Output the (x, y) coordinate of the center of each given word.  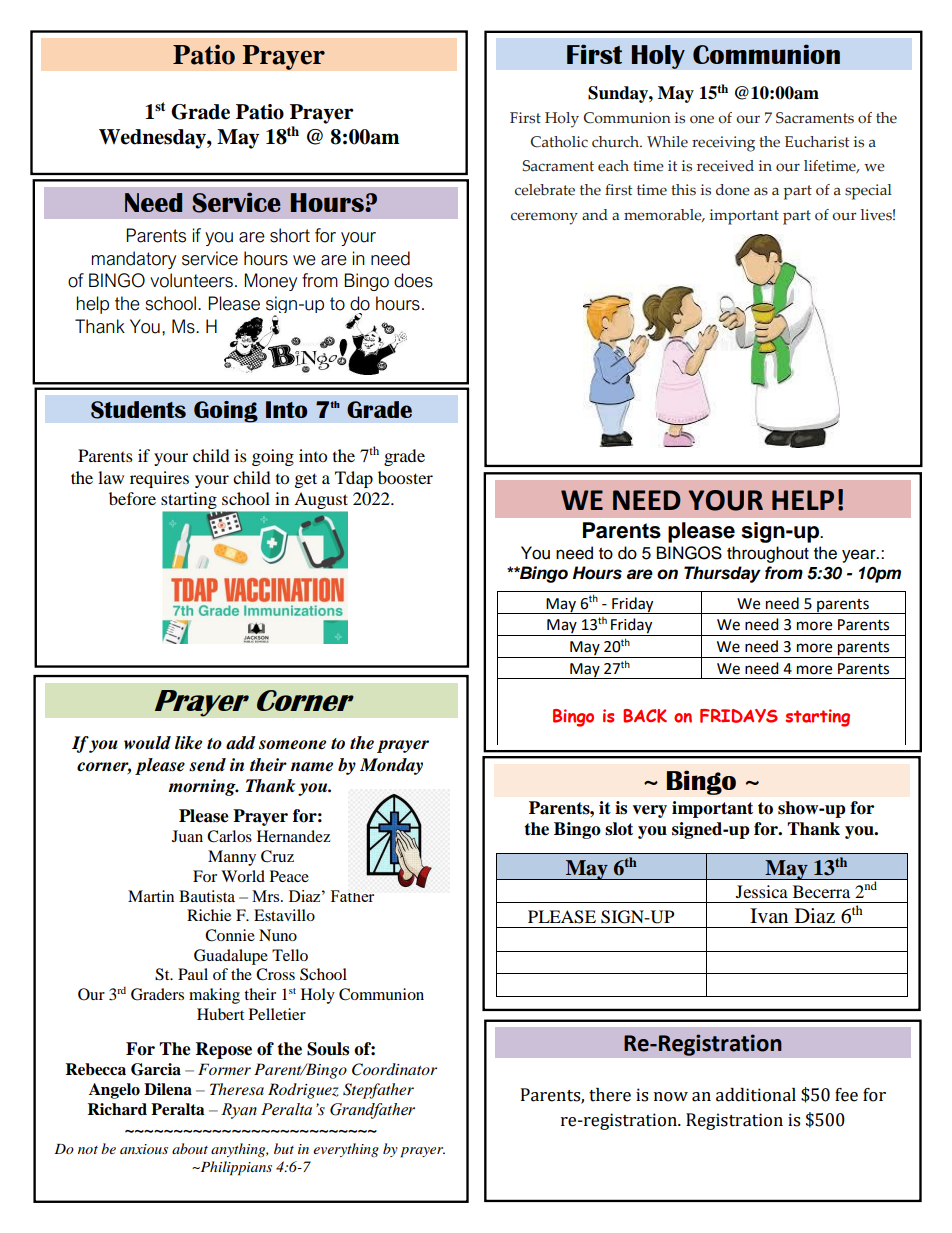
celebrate (545, 190)
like (188, 743)
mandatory (134, 260)
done (733, 190)
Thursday (722, 574)
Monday (391, 766)
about (190, 1148)
